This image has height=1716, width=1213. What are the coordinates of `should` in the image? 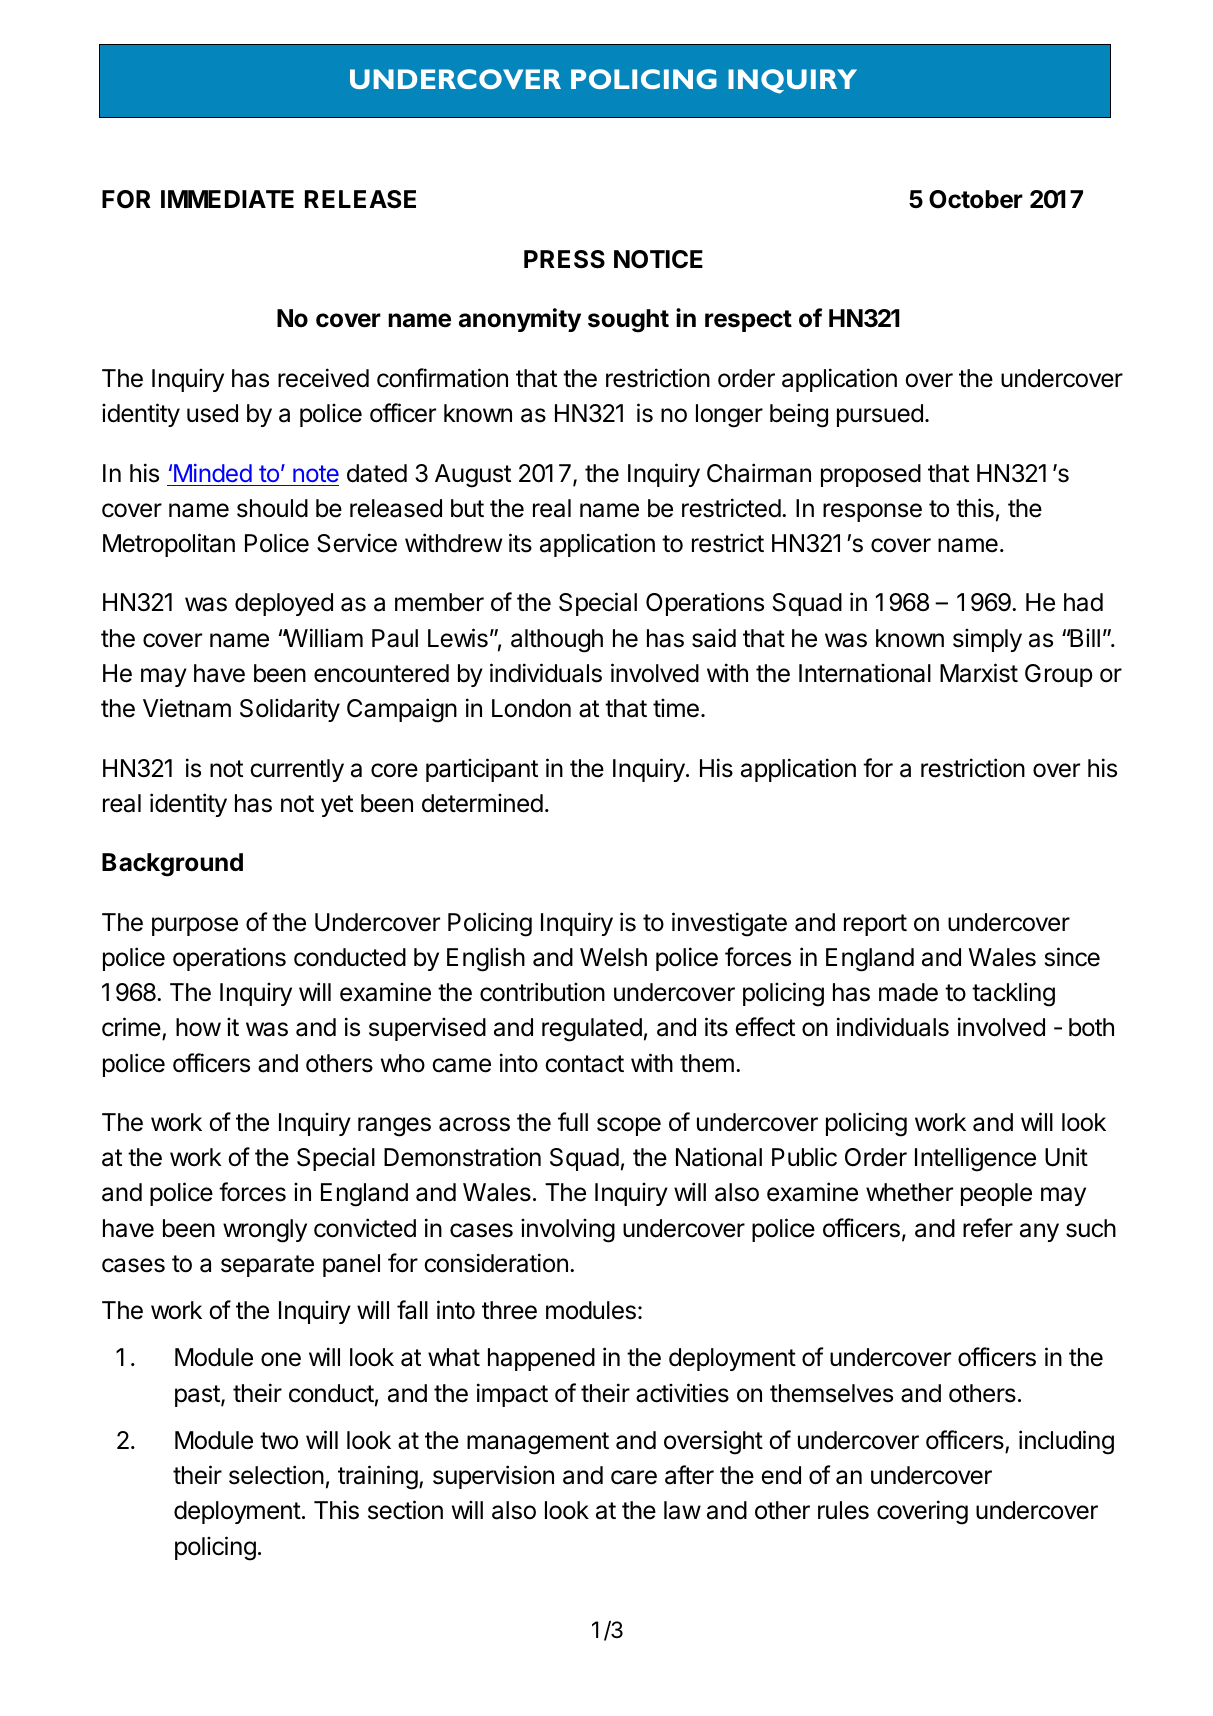 It's located at (272, 508).
